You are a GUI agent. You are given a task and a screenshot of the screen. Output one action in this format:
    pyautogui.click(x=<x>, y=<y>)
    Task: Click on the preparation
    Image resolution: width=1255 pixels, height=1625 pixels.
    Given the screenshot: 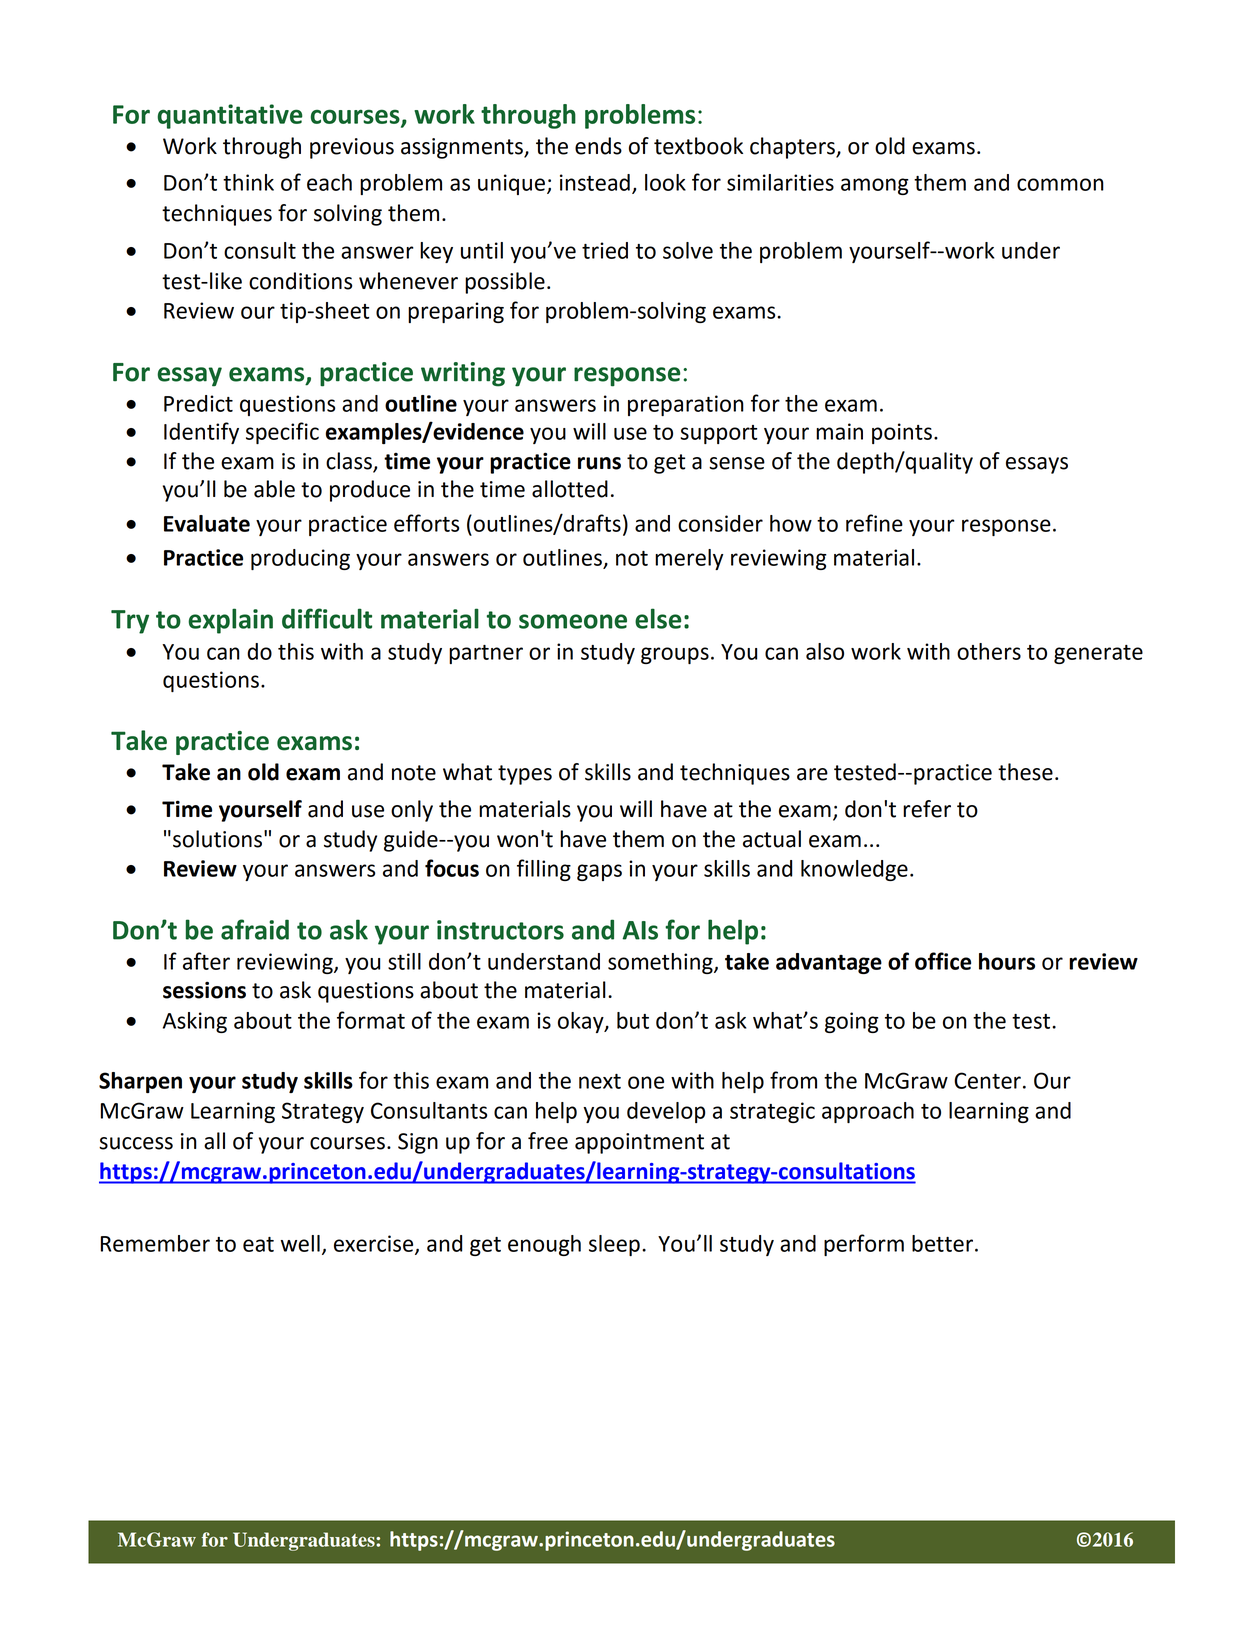 What is the action you would take?
    pyautogui.click(x=686, y=405)
